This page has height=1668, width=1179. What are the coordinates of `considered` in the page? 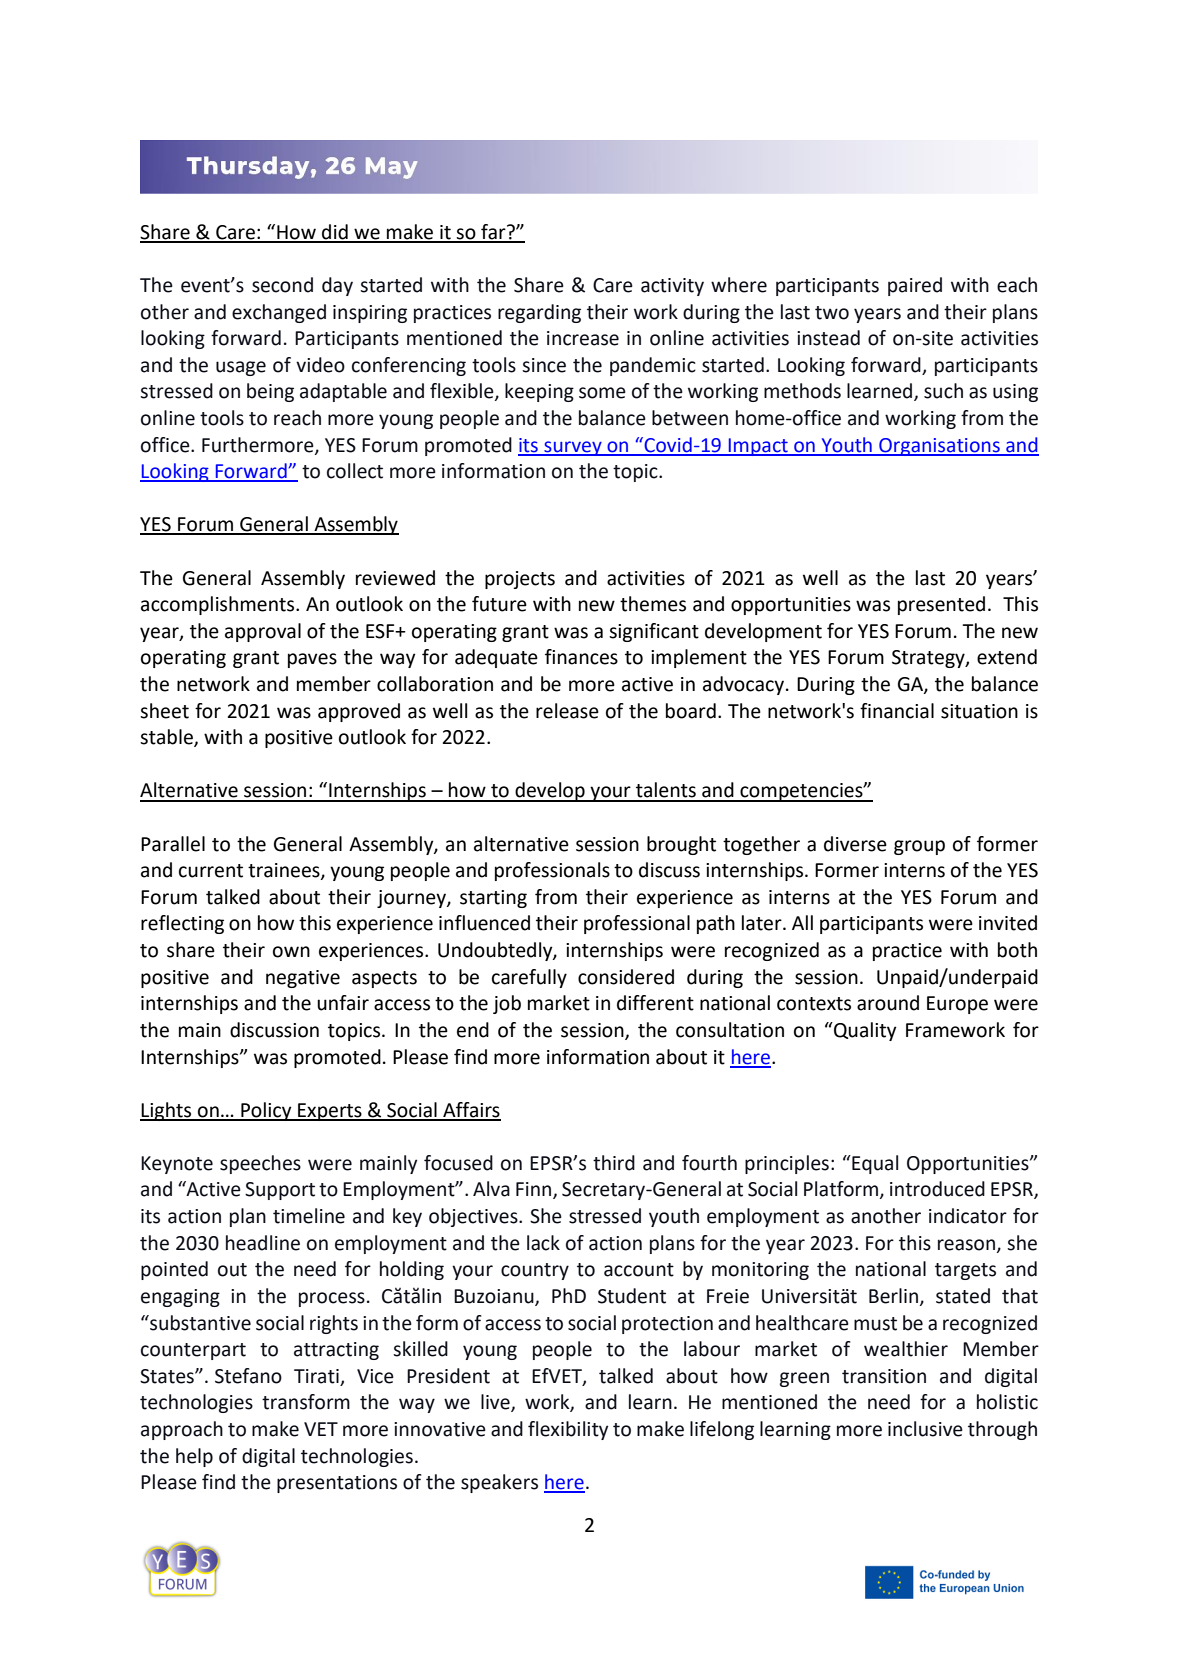 It's located at (626, 977).
